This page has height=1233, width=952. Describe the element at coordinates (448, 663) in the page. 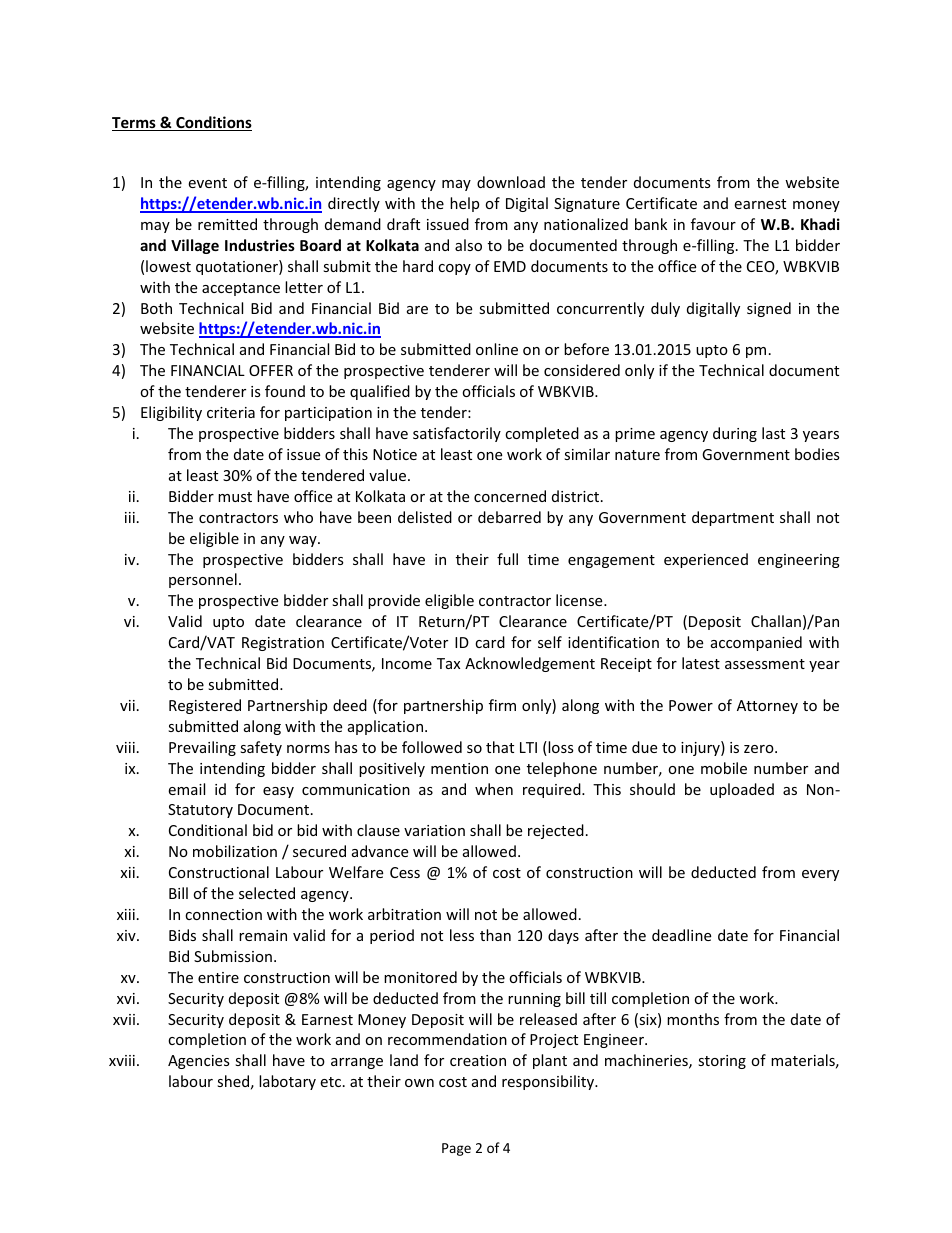

I see `Tax` at that location.
